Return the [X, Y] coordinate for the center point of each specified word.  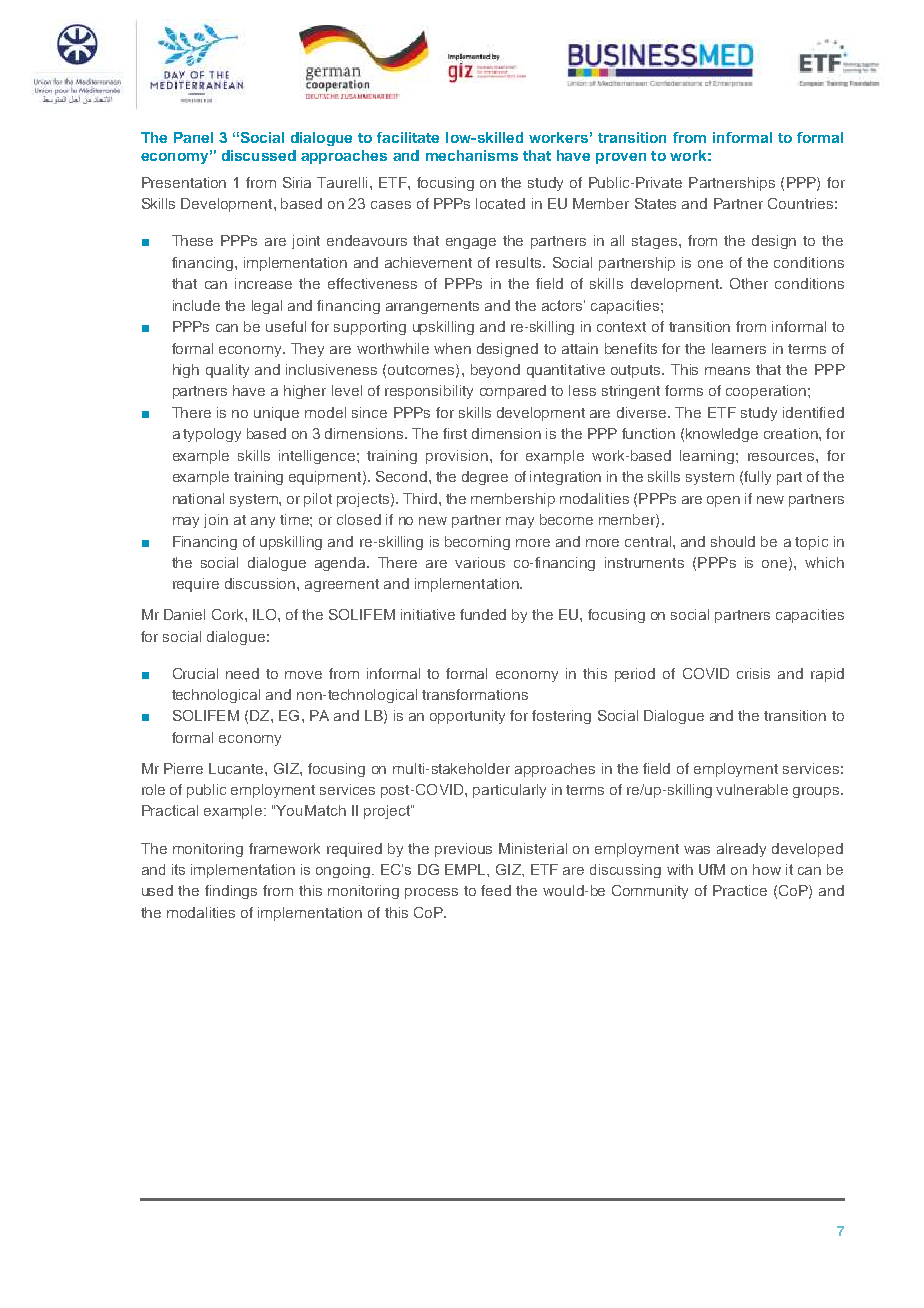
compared [513, 392]
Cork [229, 614]
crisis [753, 673]
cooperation [766, 392]
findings [231, 892]
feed [496, 890]
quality [227, 371]
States [655, 203]
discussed [259, 155]
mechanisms [472, 155]
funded [483, 614]
